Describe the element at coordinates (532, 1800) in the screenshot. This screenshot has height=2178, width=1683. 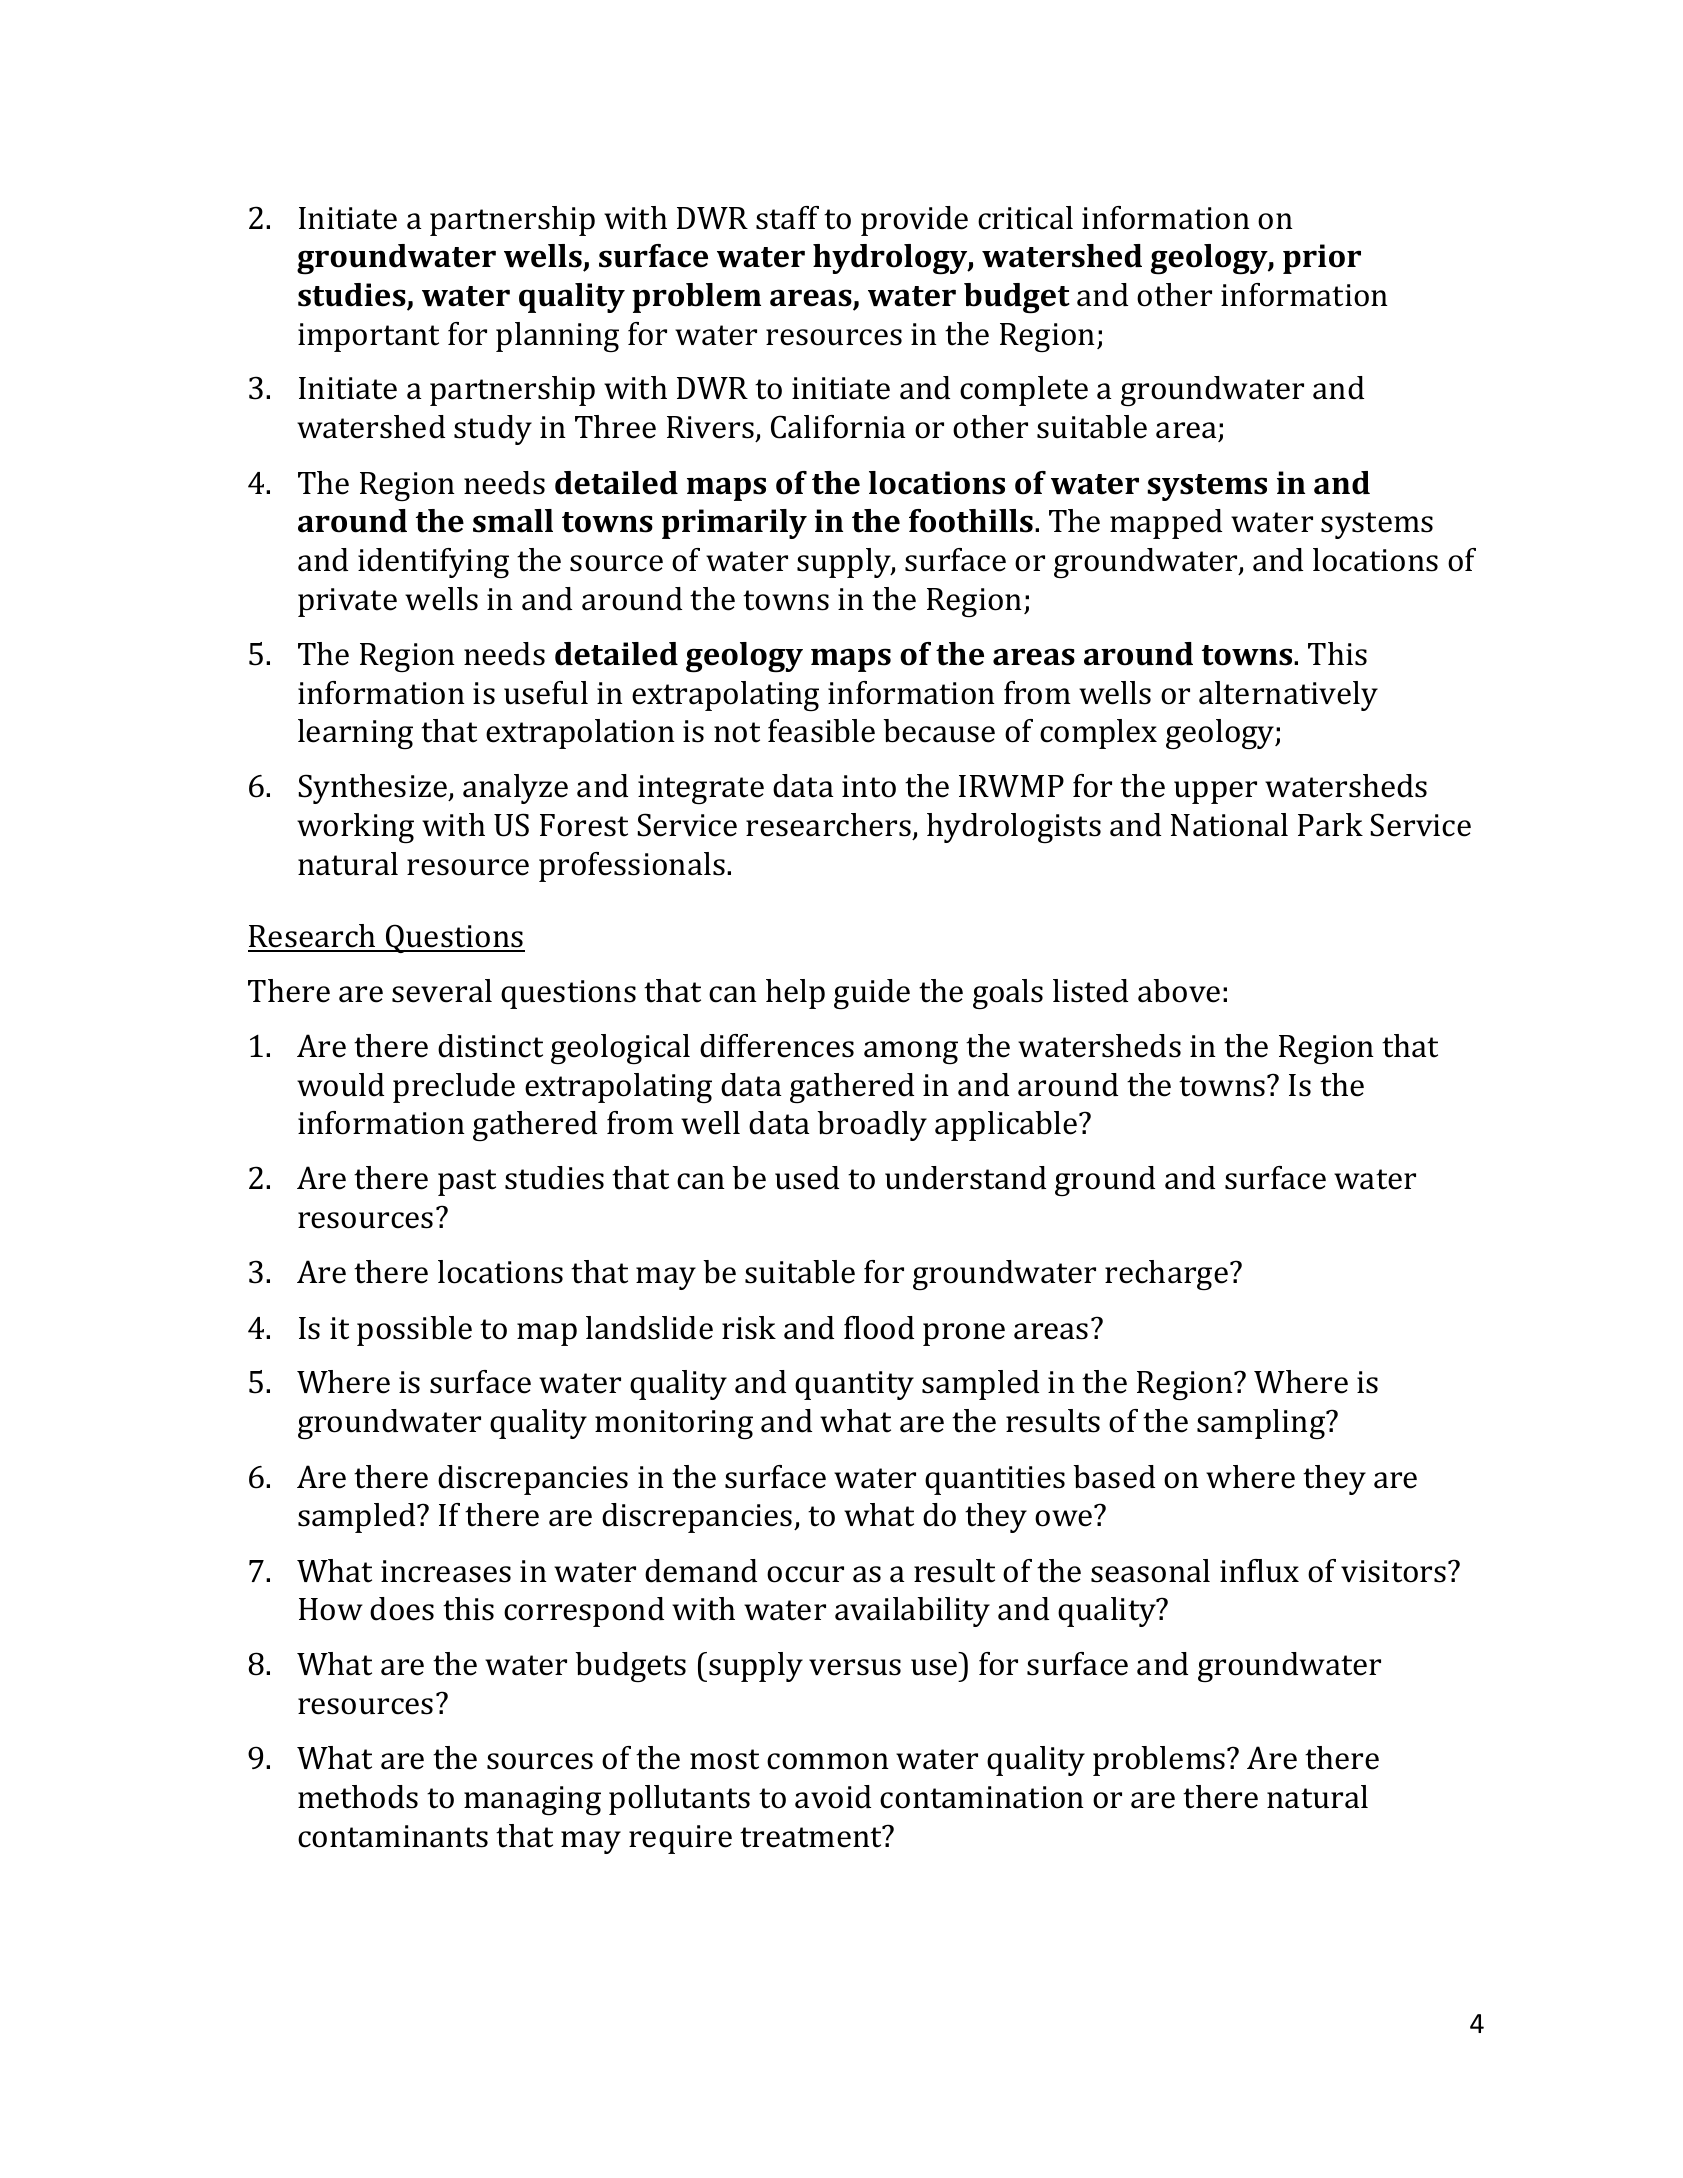
I see `managing` at that location.
